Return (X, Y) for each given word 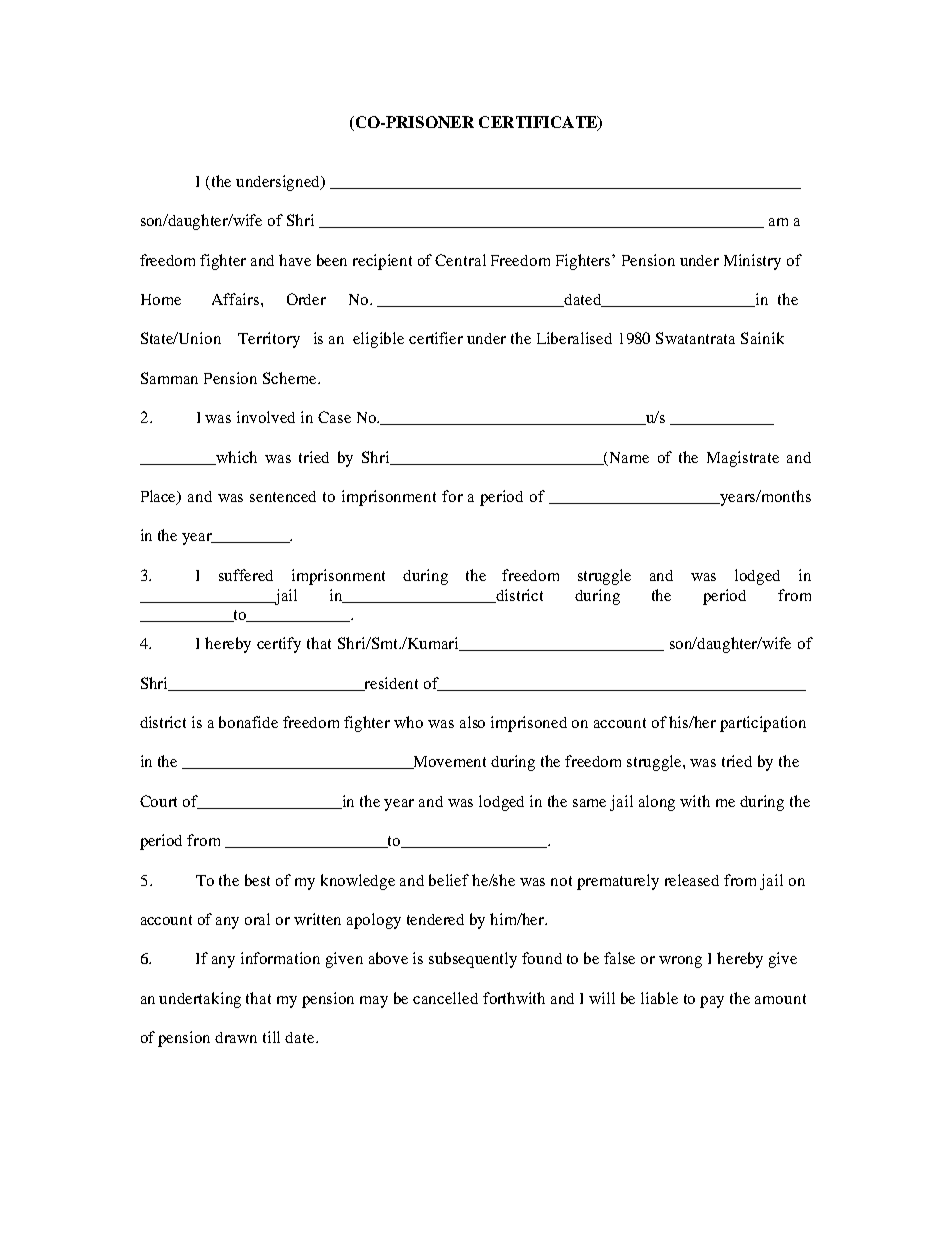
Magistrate (743, 459)
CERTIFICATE (539, 123)
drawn (236, 1037)
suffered (246, 575)
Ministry (752, 262)
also (472, 722)
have (295, 260)
